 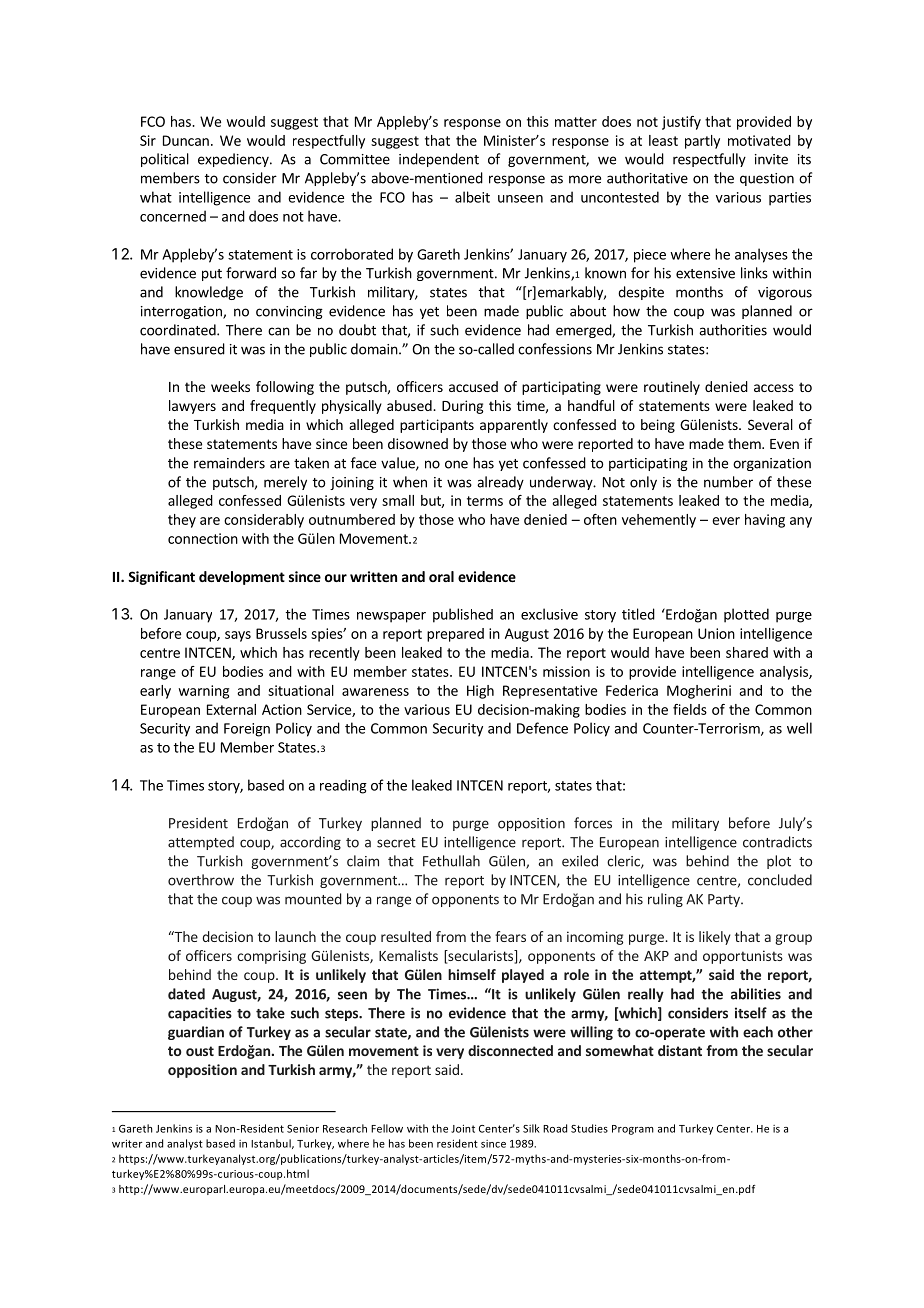 I want to click on Union, so click(x=716, y=633).
